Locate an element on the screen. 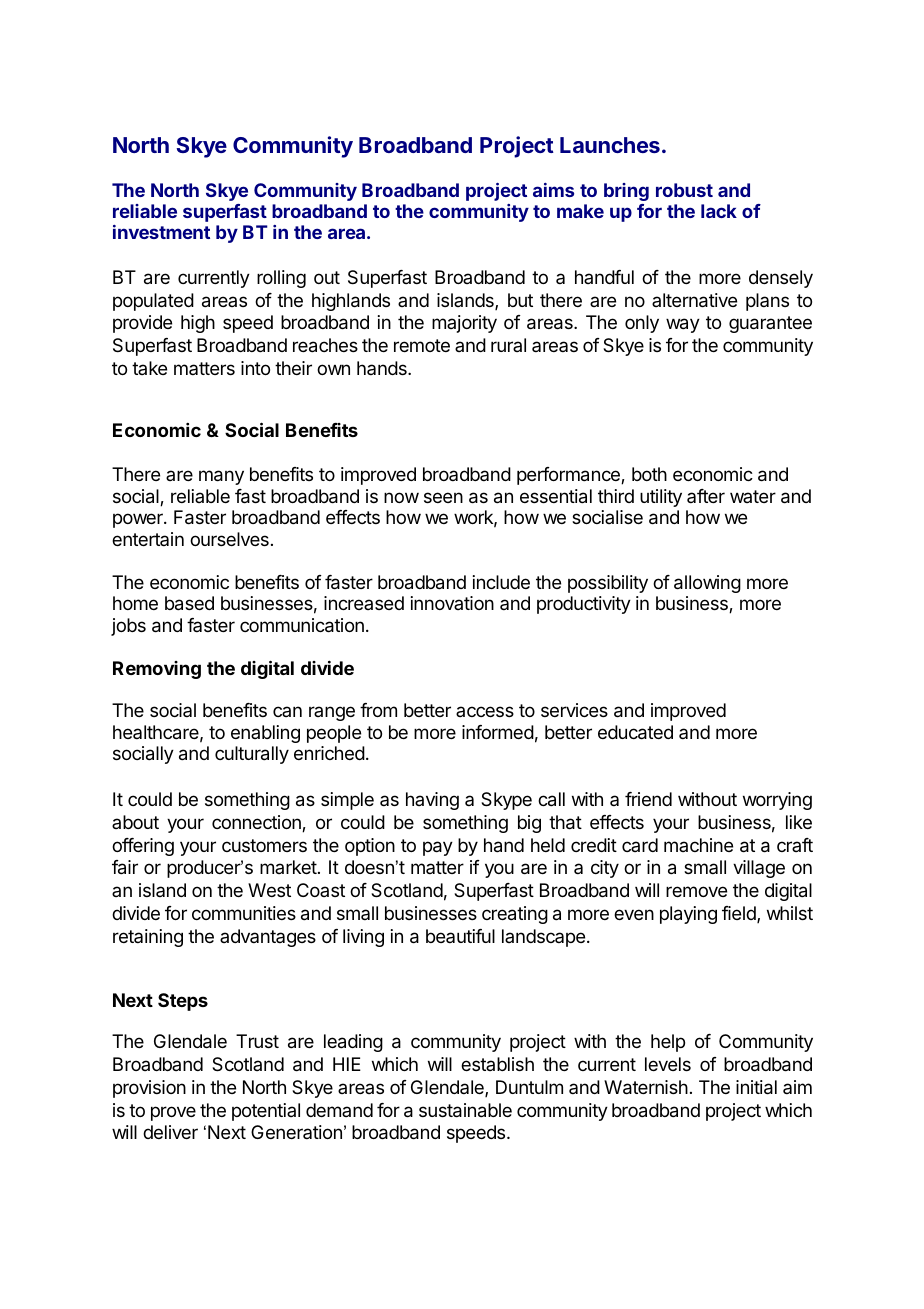 This screenshot has height=1309, width=924. initial is located at coordinates (756, 1087).
